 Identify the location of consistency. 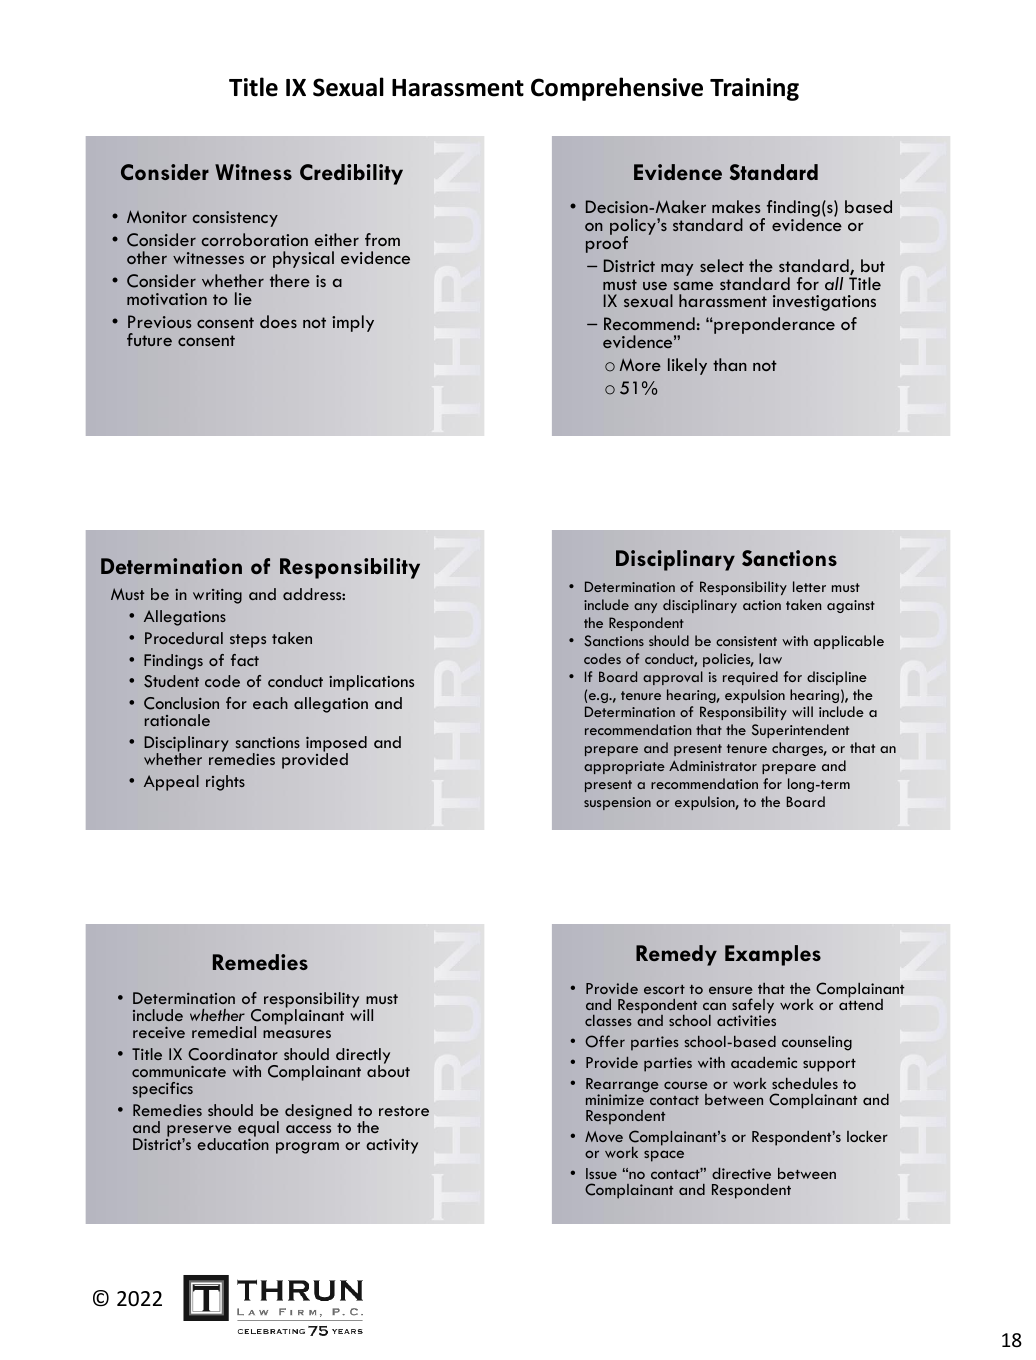
(235, 219).
